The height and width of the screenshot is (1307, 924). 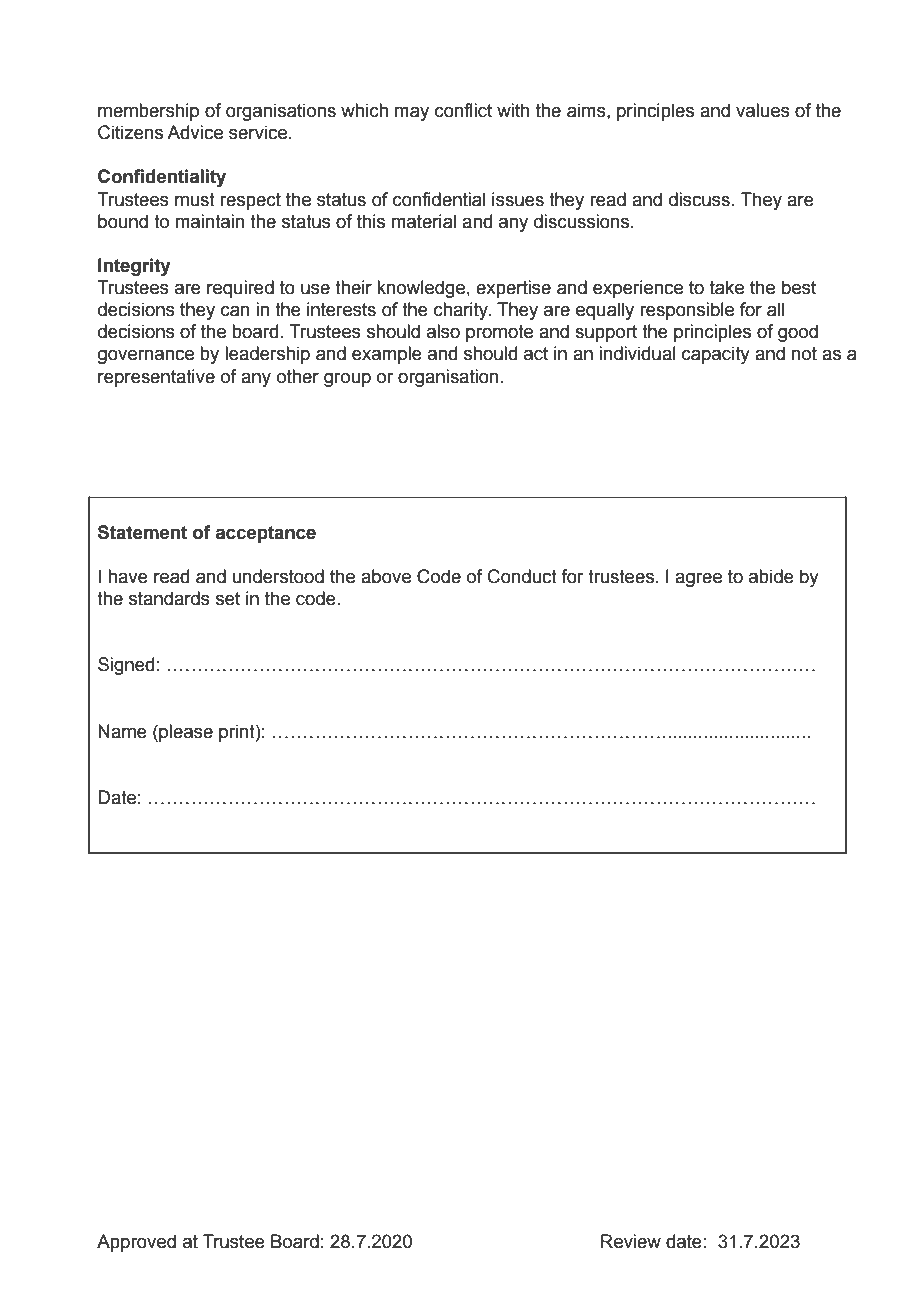 I want to click on also, so click(x=443, y=331).
